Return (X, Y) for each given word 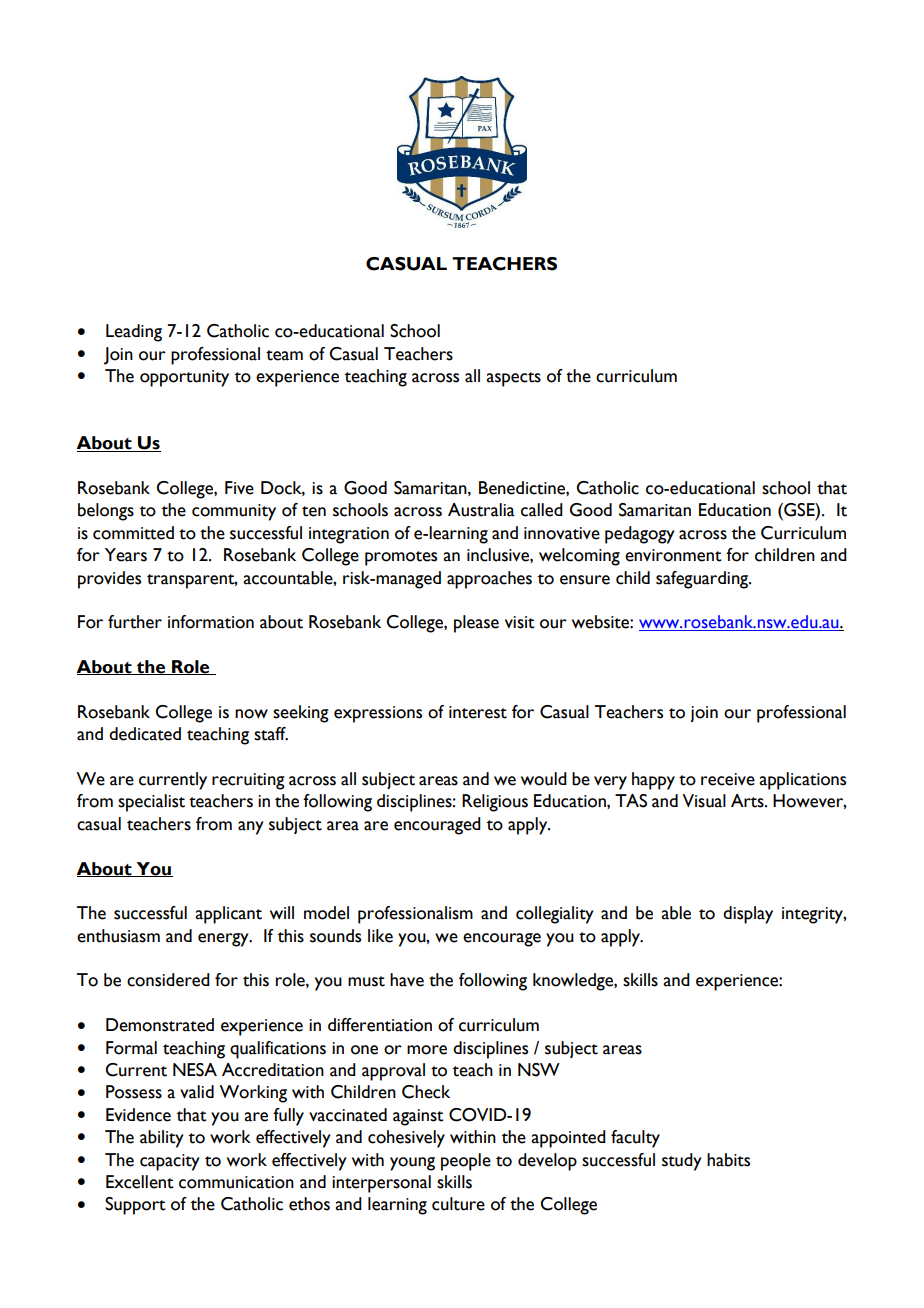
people (466, 1162)
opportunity (184, 378)
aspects (513, 379)
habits (728, 1160)
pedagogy (640, 535)
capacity (170, 1162)
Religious (495, 803)
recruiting (248, 781)
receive (728, 779)
